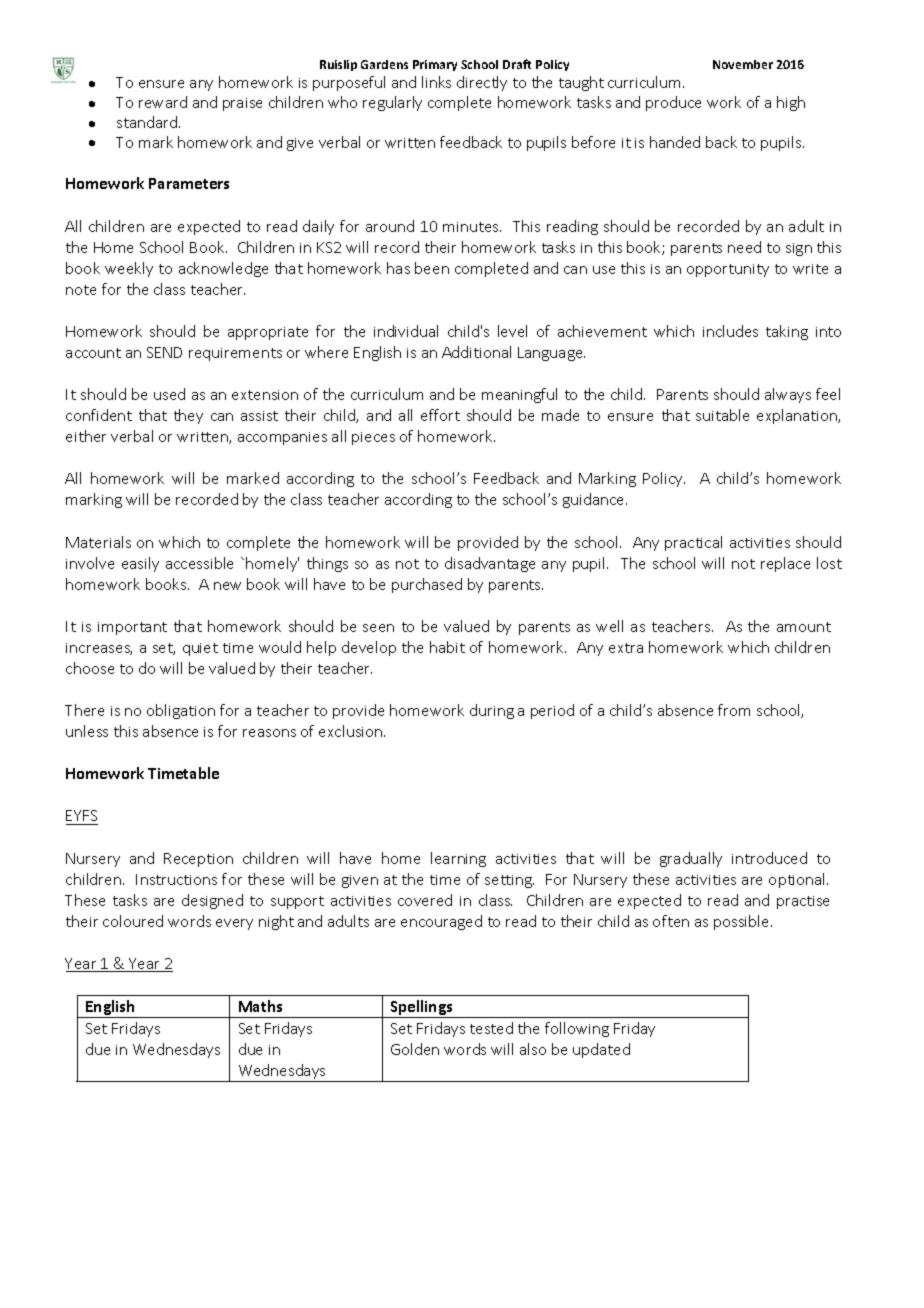 The width and height of the document is (924, 1308). Describe the element at coordinates (260, 1006) in the document. I see `Maths` at that location.
